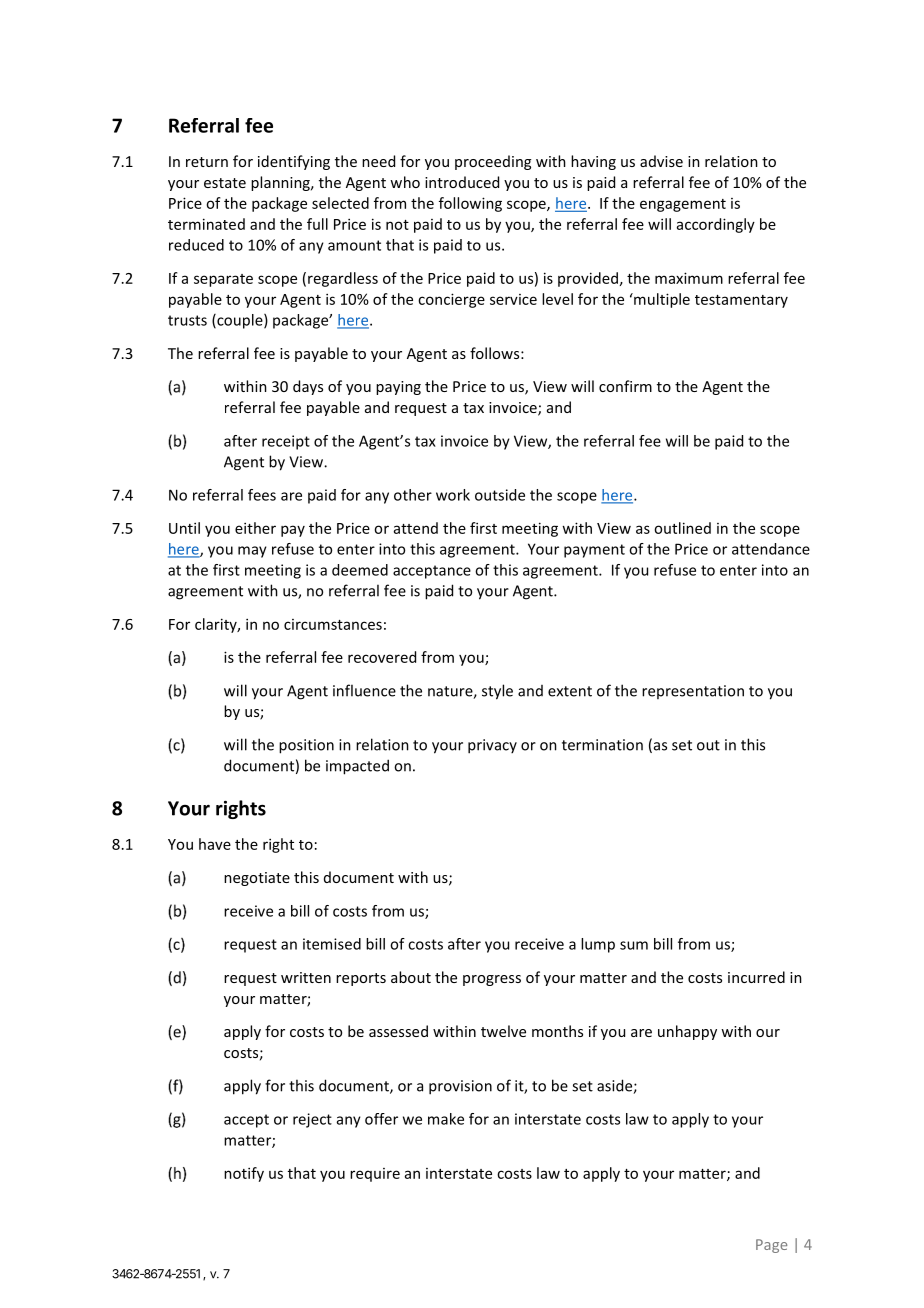 This image has width=924, height=1308. What do you see at coordinates (771, 1246) in the image?
I see `Page` at bounding box center [771, 1246].
